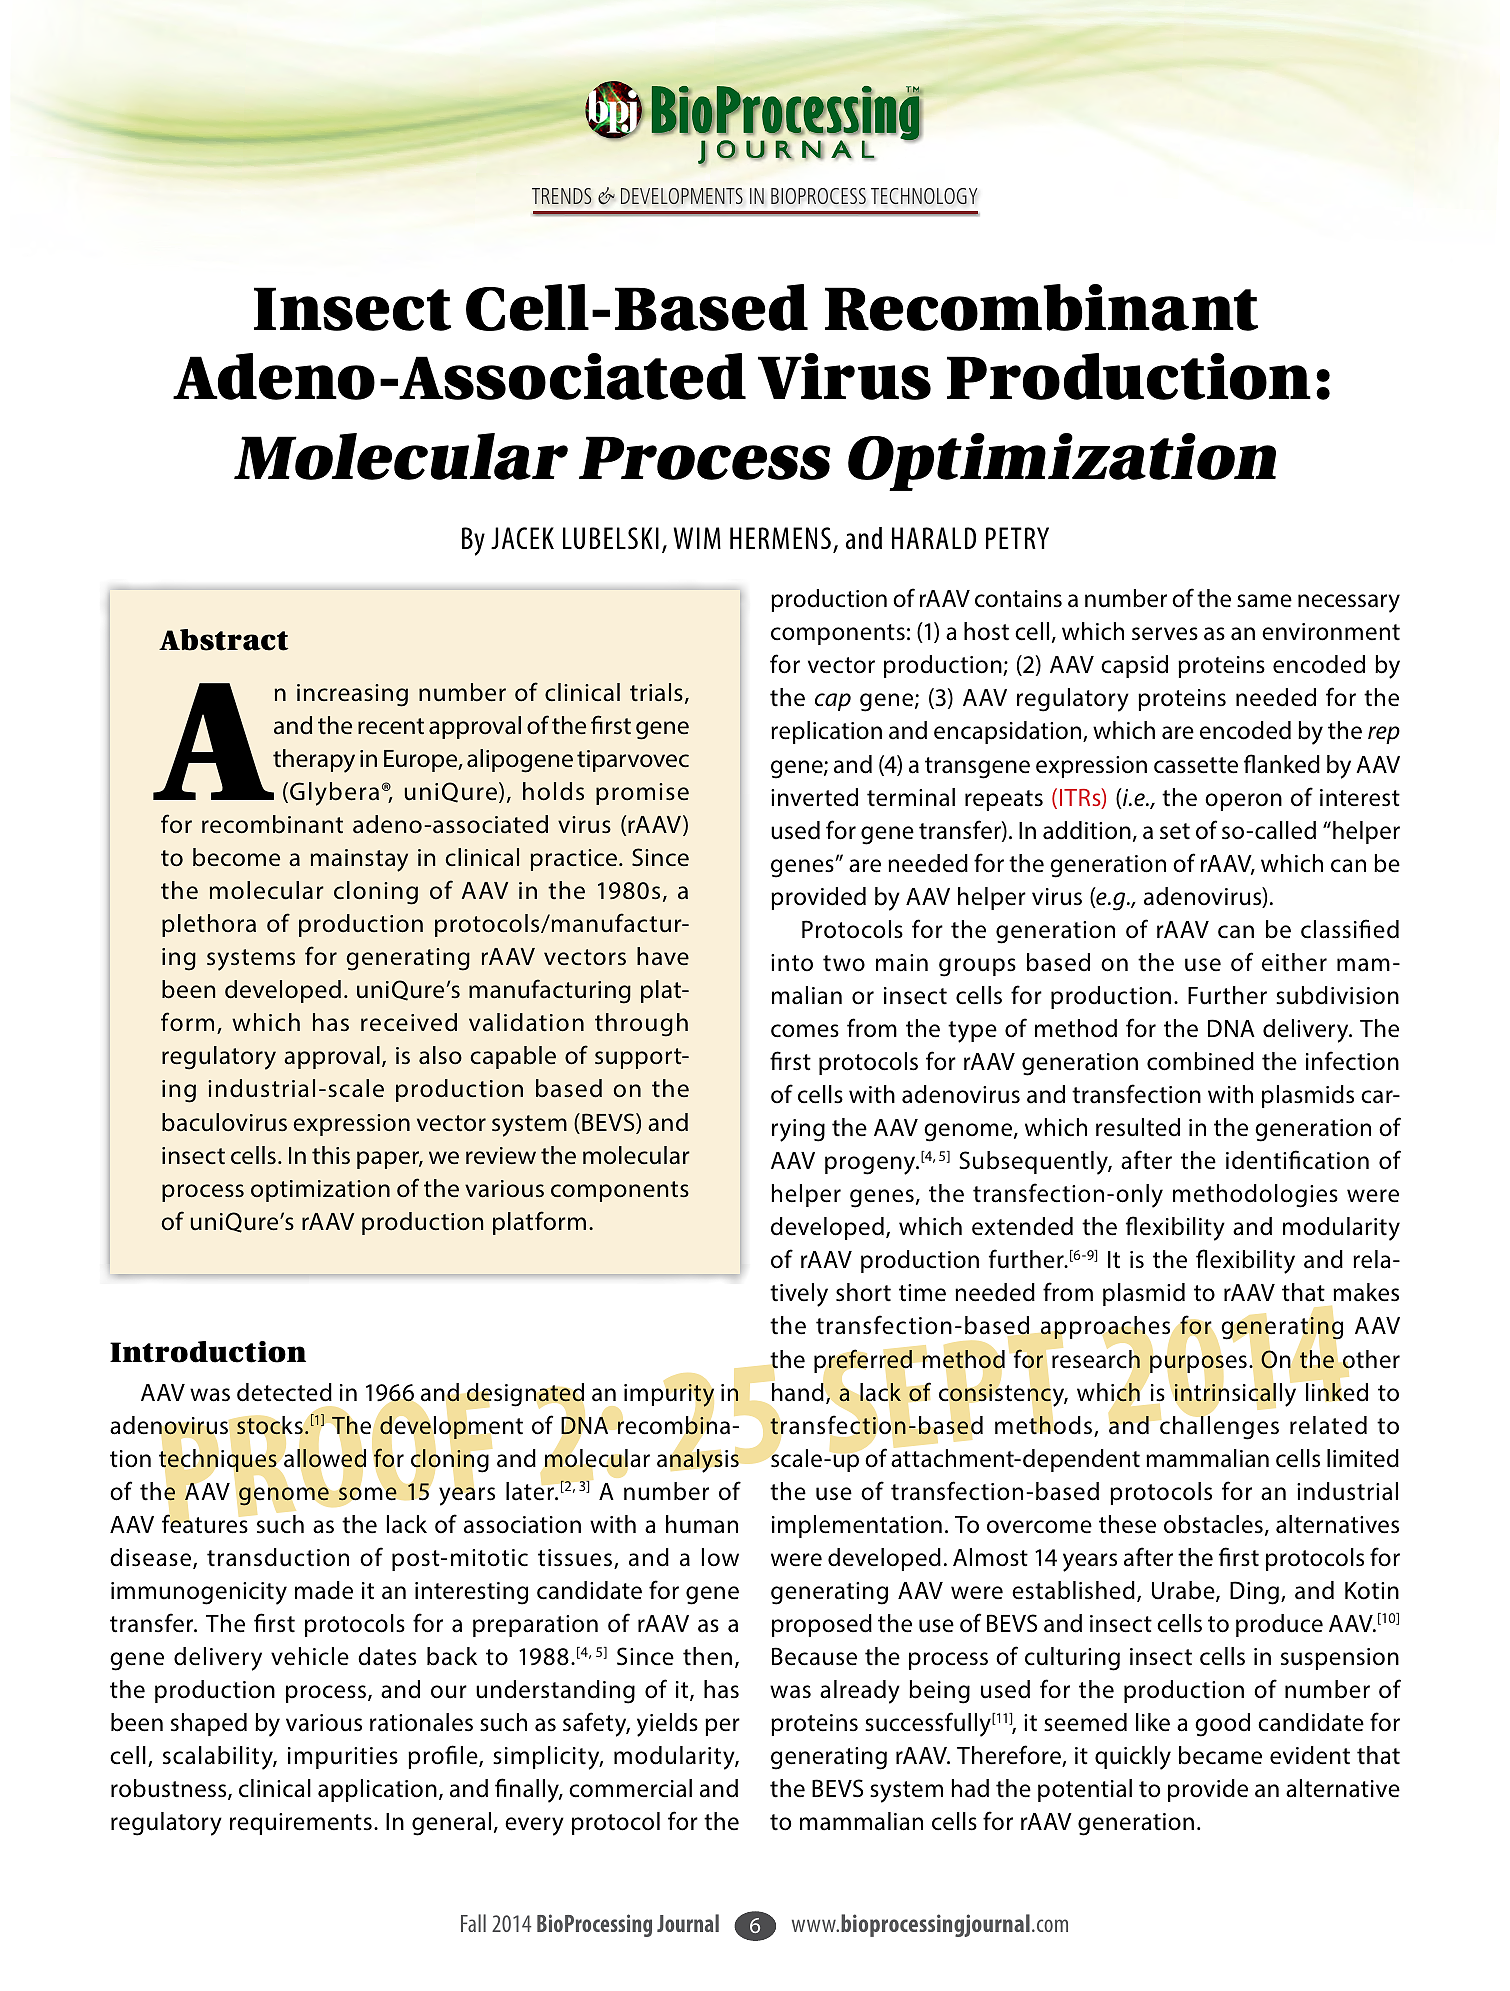 Image resolution: width=1510 pixels, height=1991 pixels. Describe the element at coordinates (409, 1022) in the page. I see `received` at that location.
